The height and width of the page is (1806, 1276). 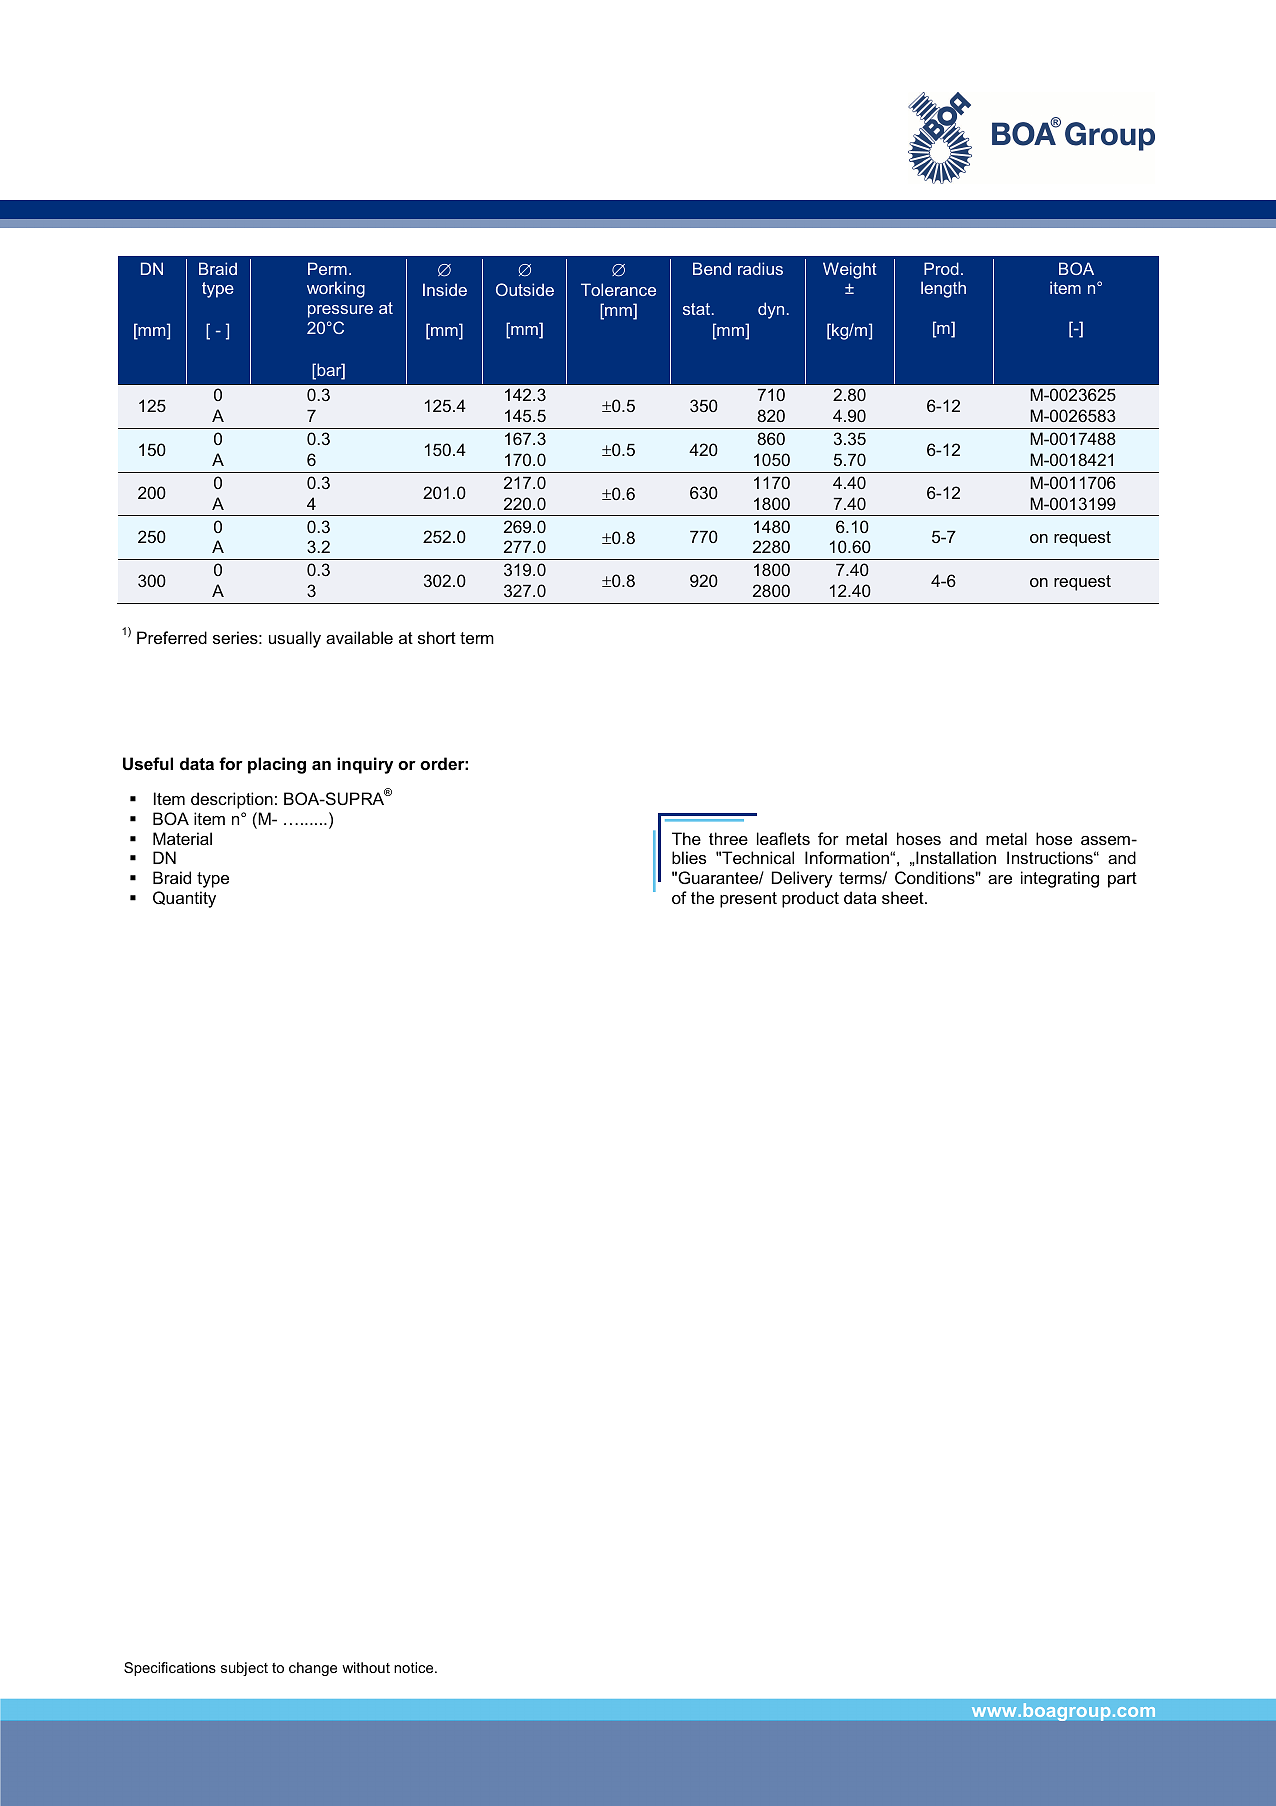 What do you see at coordinates (943, 289) in the page?
I see `length` at bounding box center [943, 289].
